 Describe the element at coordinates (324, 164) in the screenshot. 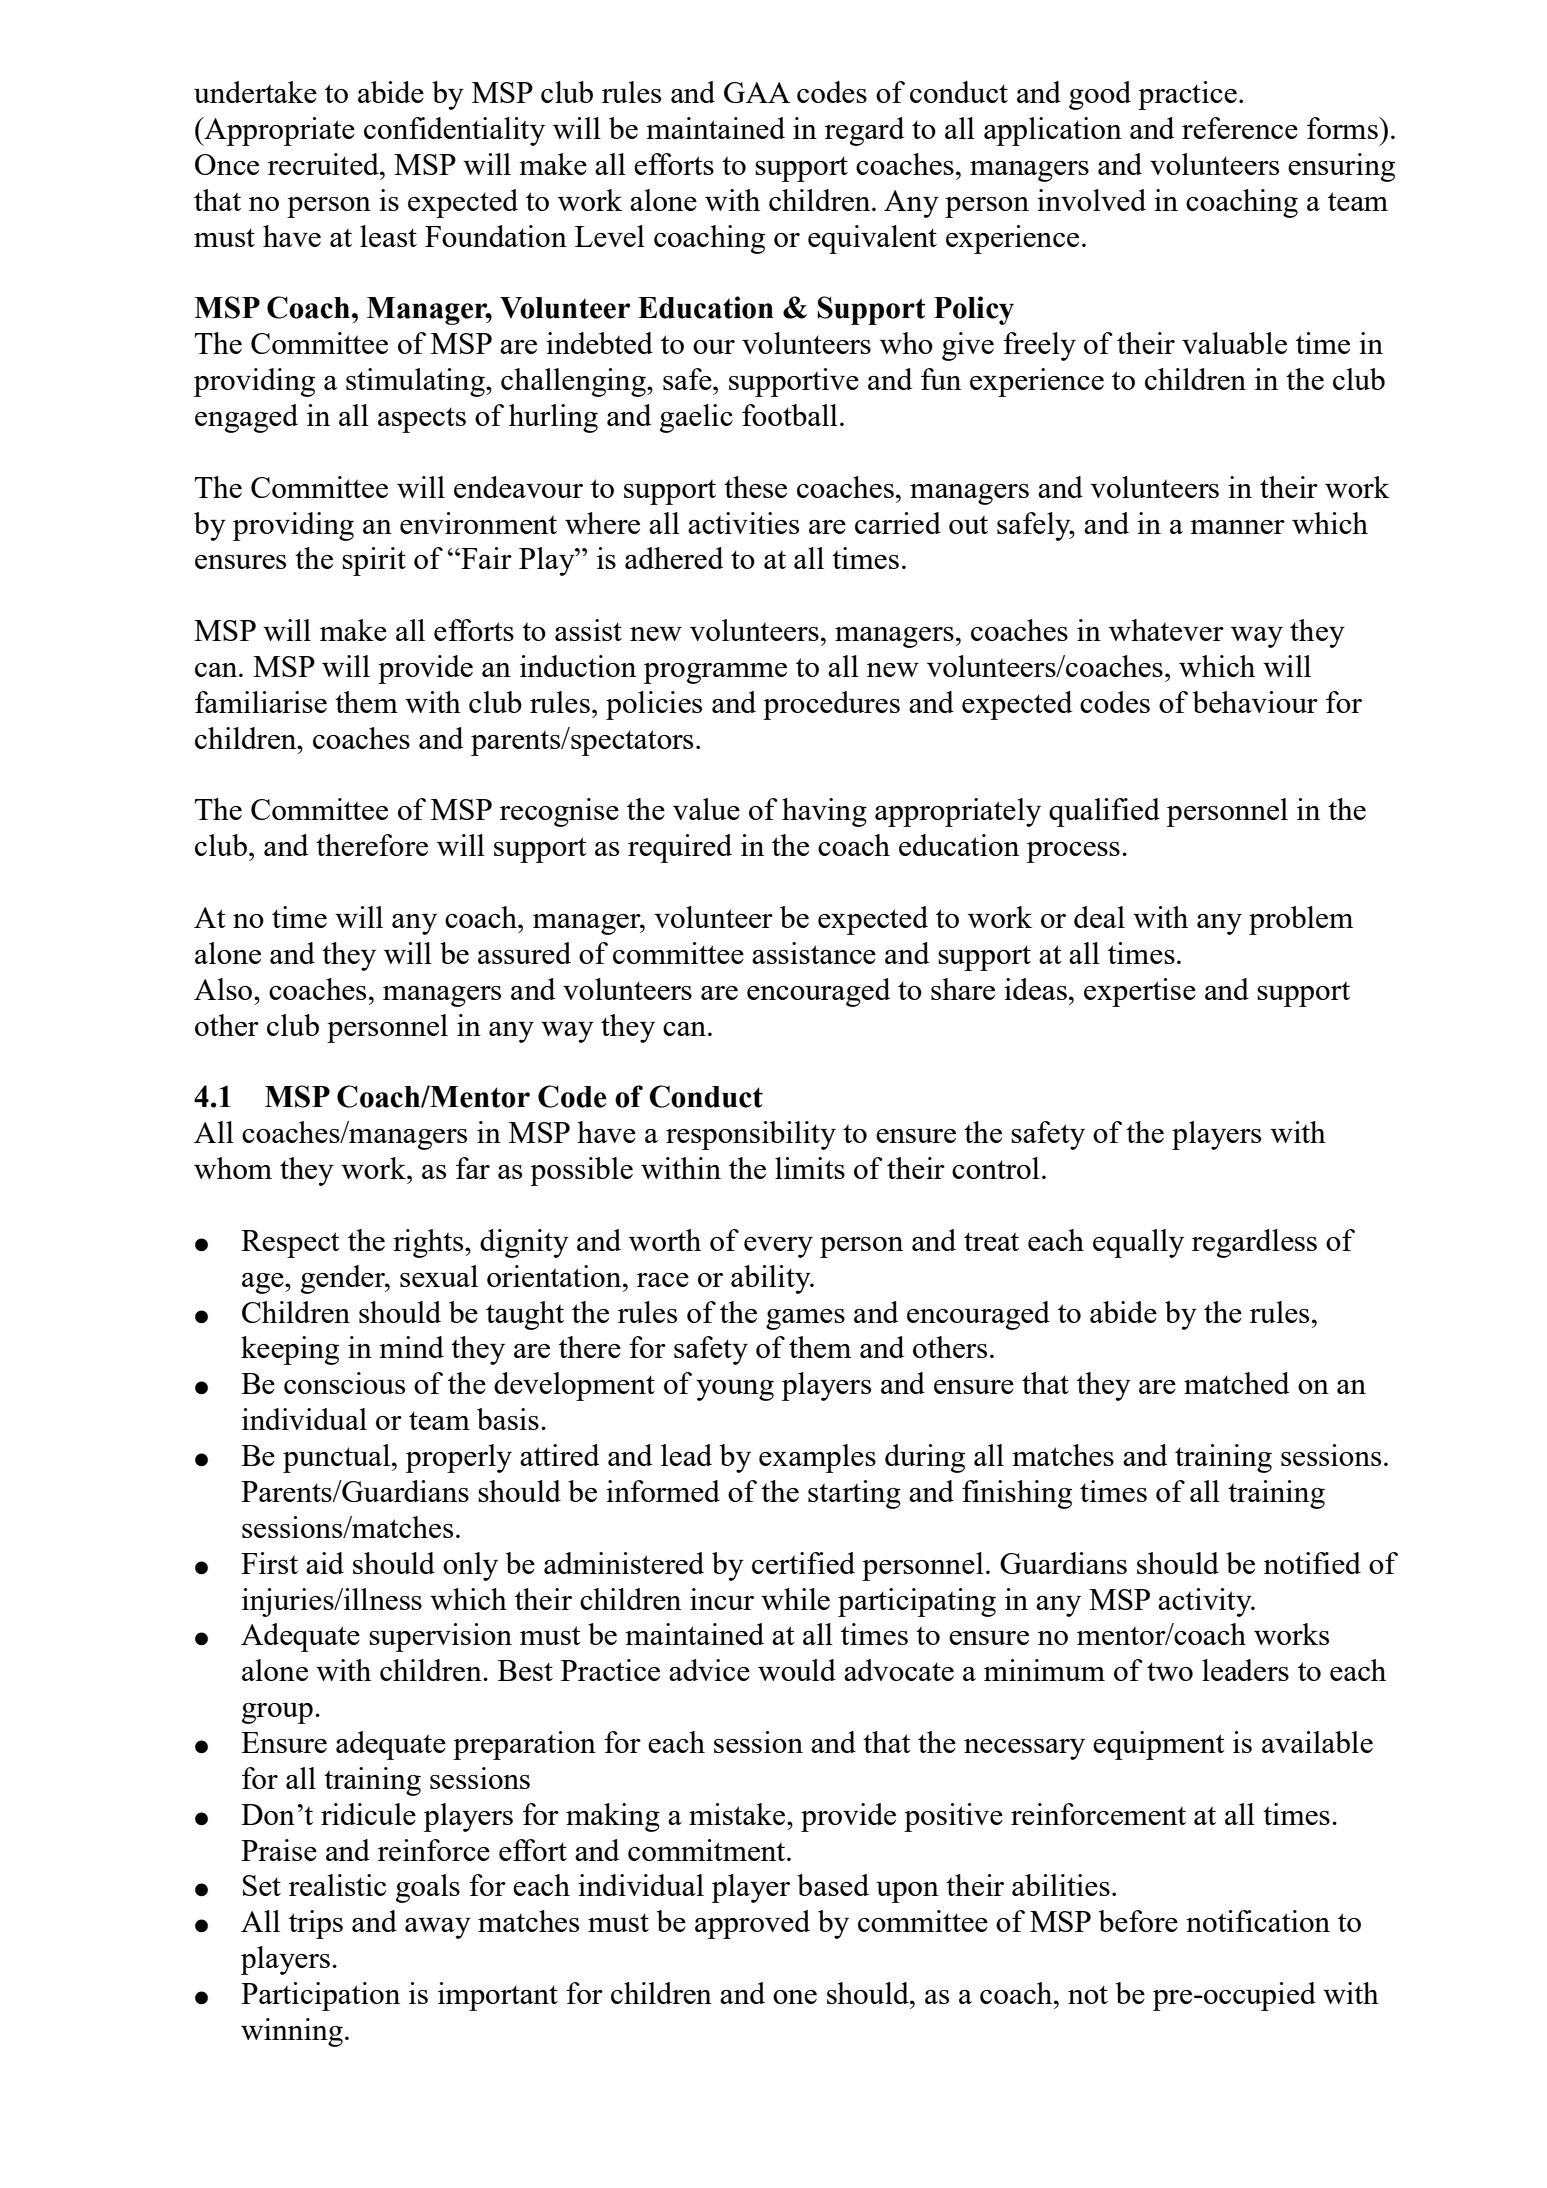

I see `recruited` at that location.
